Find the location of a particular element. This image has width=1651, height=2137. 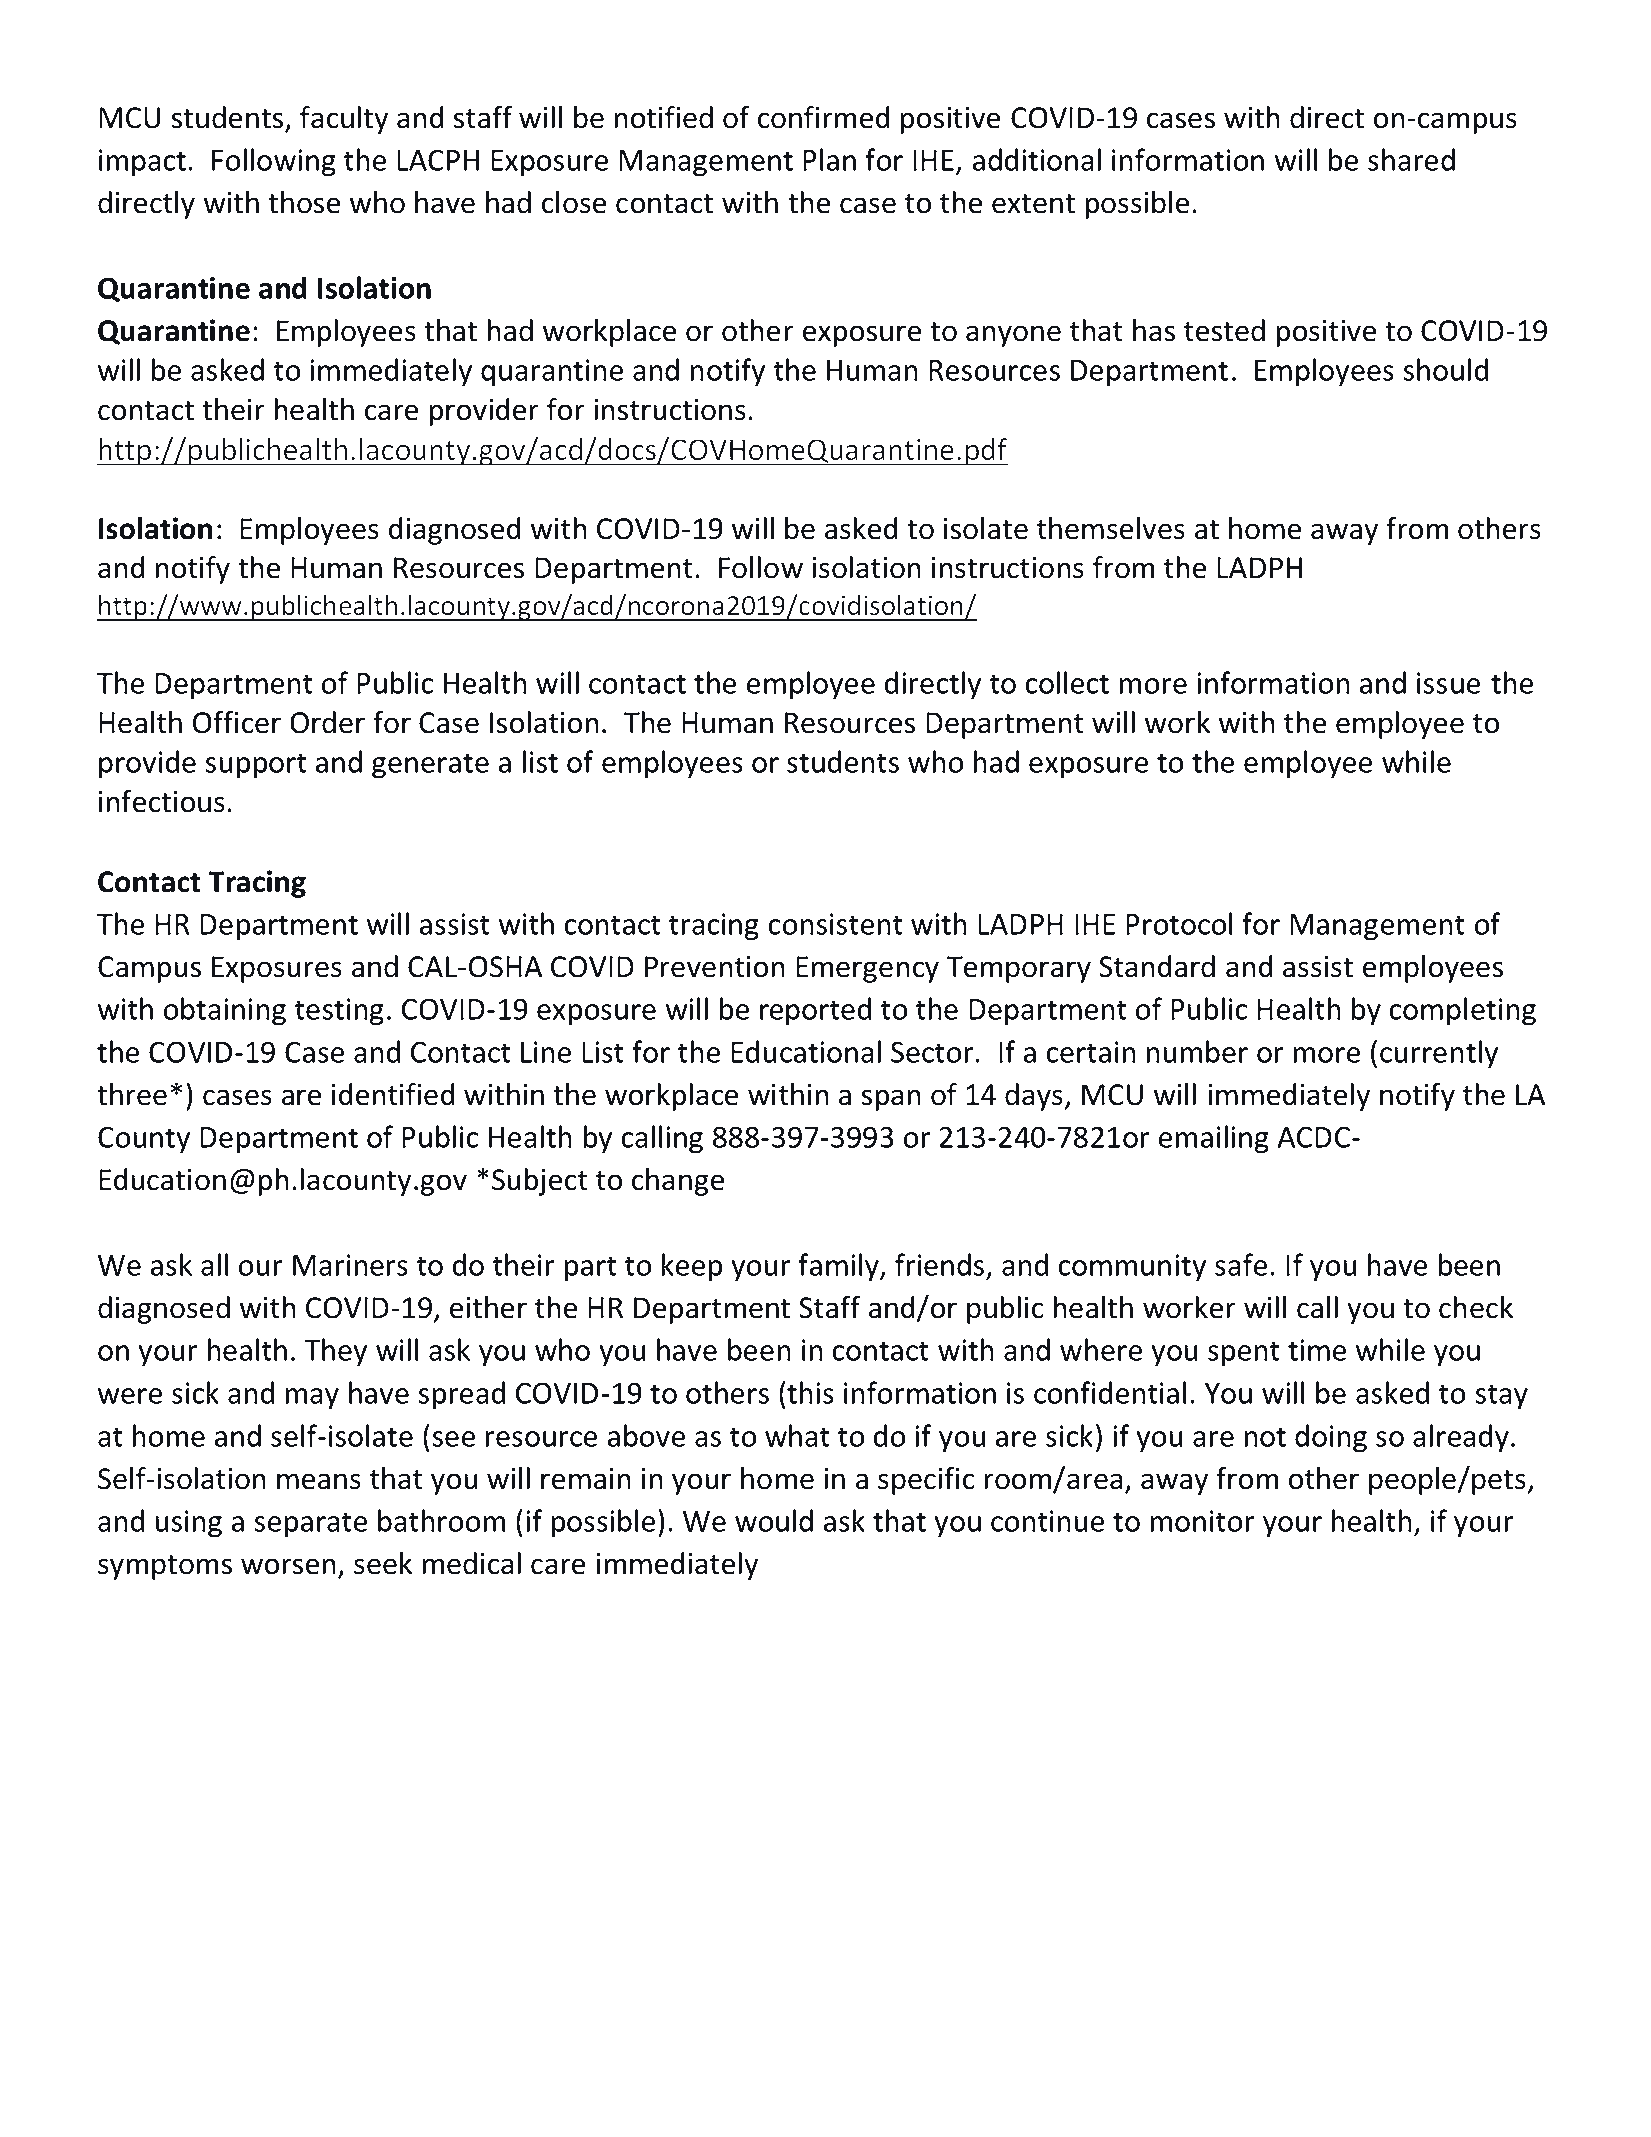

Protocol is located at coordinates (1179, 923).
